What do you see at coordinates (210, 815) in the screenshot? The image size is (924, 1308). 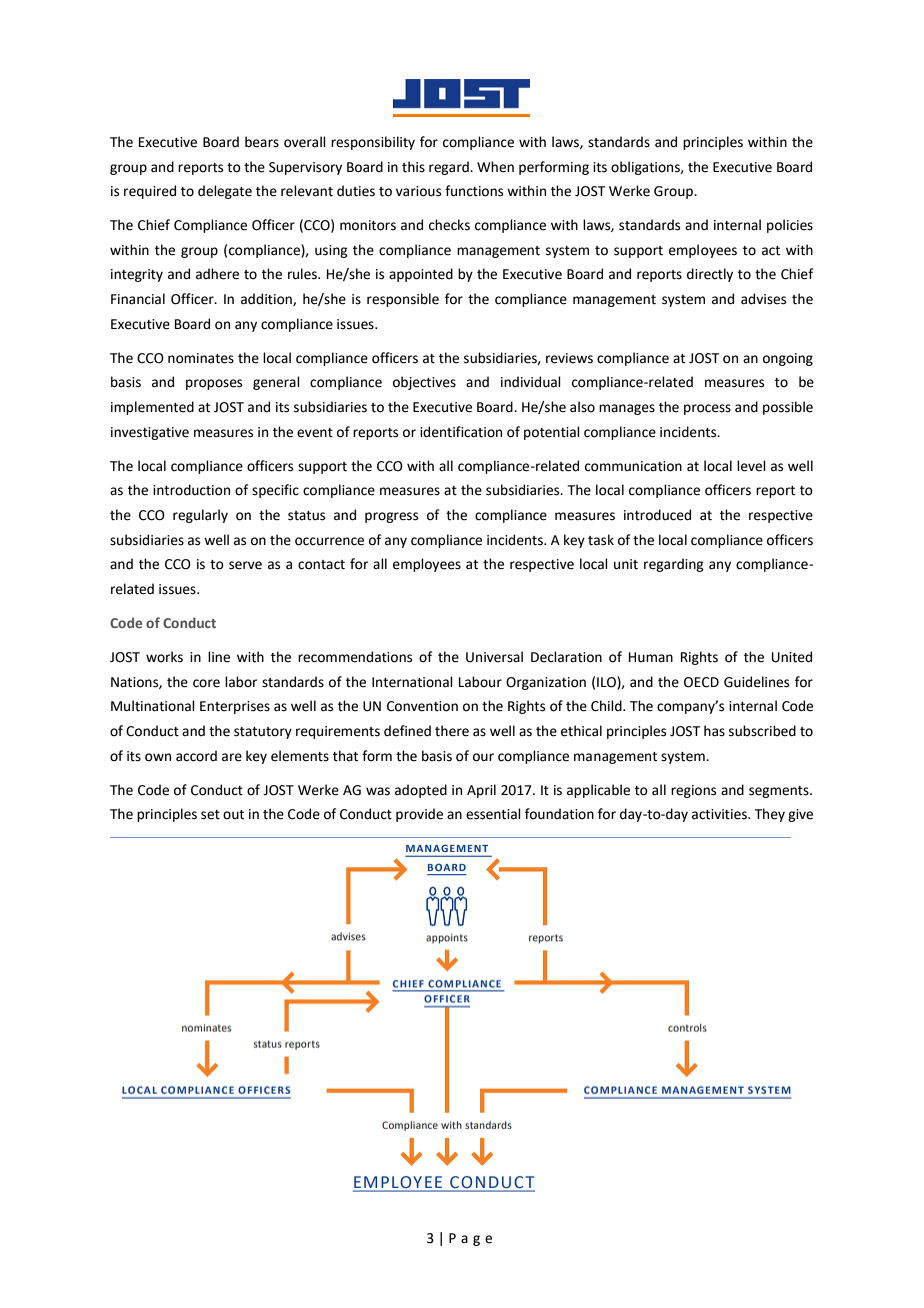 I see `set` at bounding box center [210, 815].
